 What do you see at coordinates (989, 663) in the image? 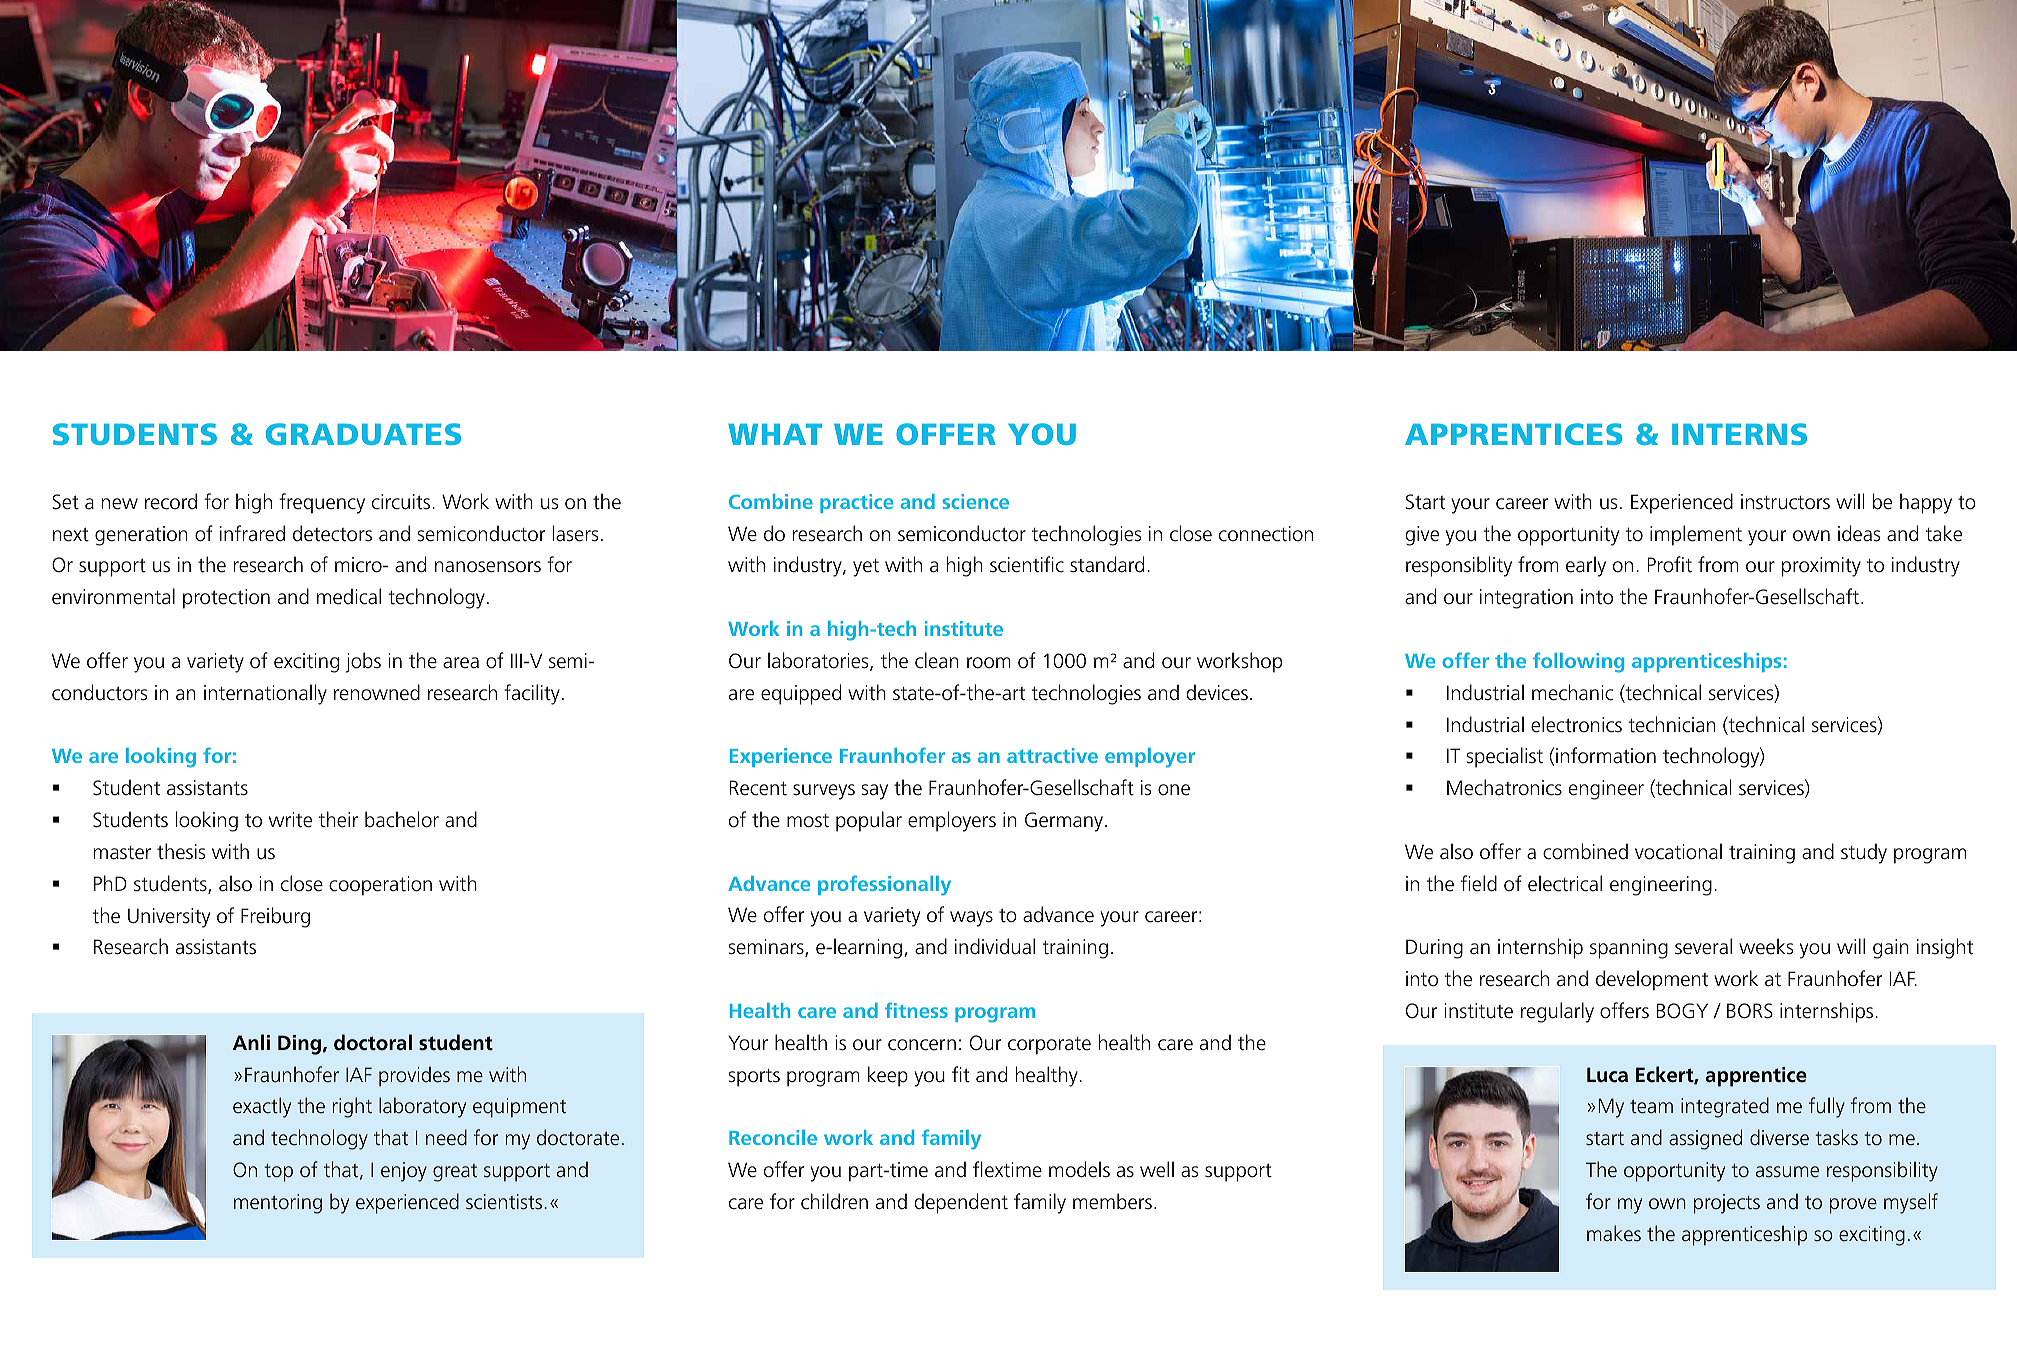
I see `room` at bounding box center [989, 663].
